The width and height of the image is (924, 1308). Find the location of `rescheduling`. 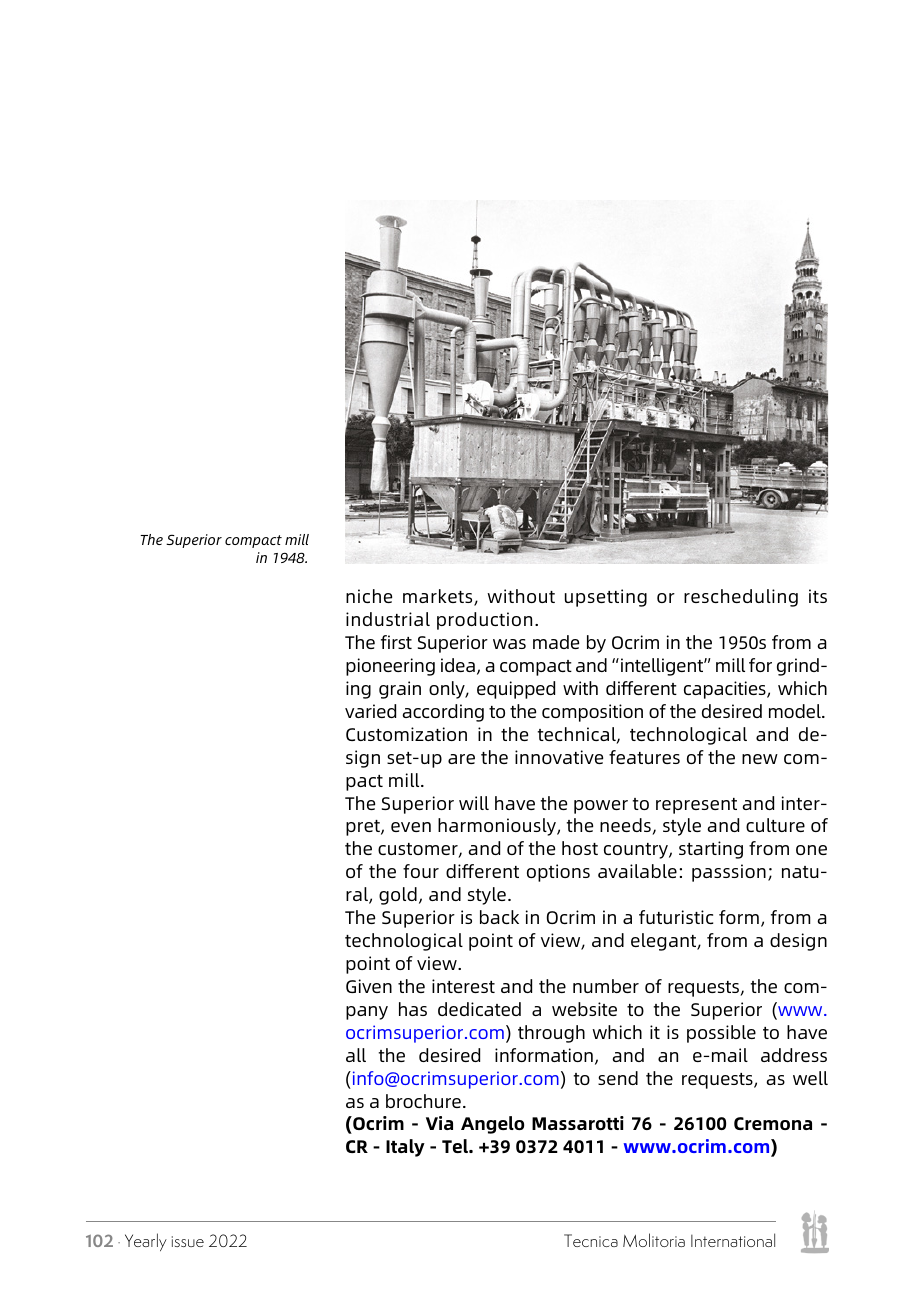

rescheduling is located at coordinates (741, 598).
